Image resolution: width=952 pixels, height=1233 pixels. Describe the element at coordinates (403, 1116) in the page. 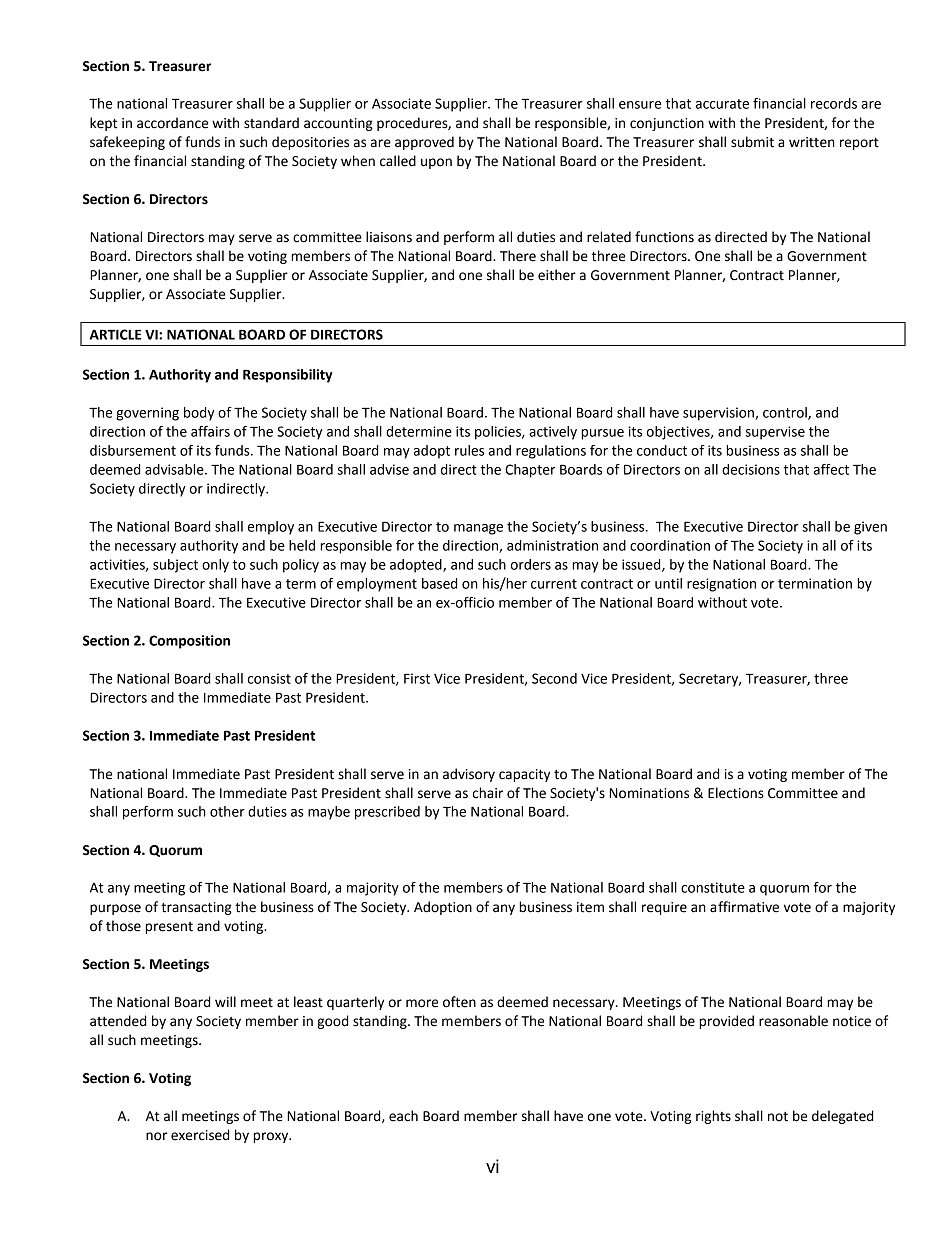

I see `each` at that location.
